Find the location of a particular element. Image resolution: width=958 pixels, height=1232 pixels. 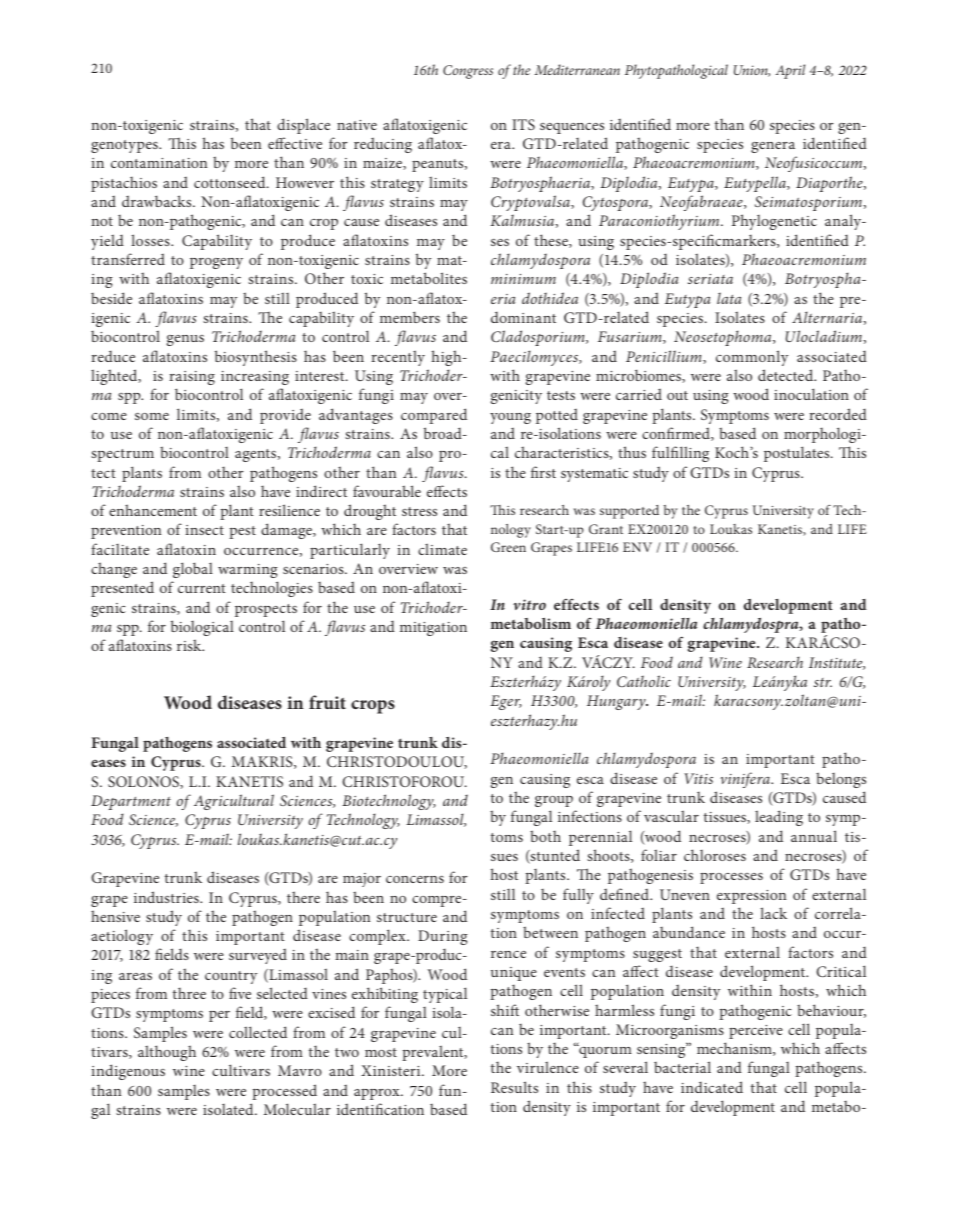

Results is located at coordinates (514, 1087).
